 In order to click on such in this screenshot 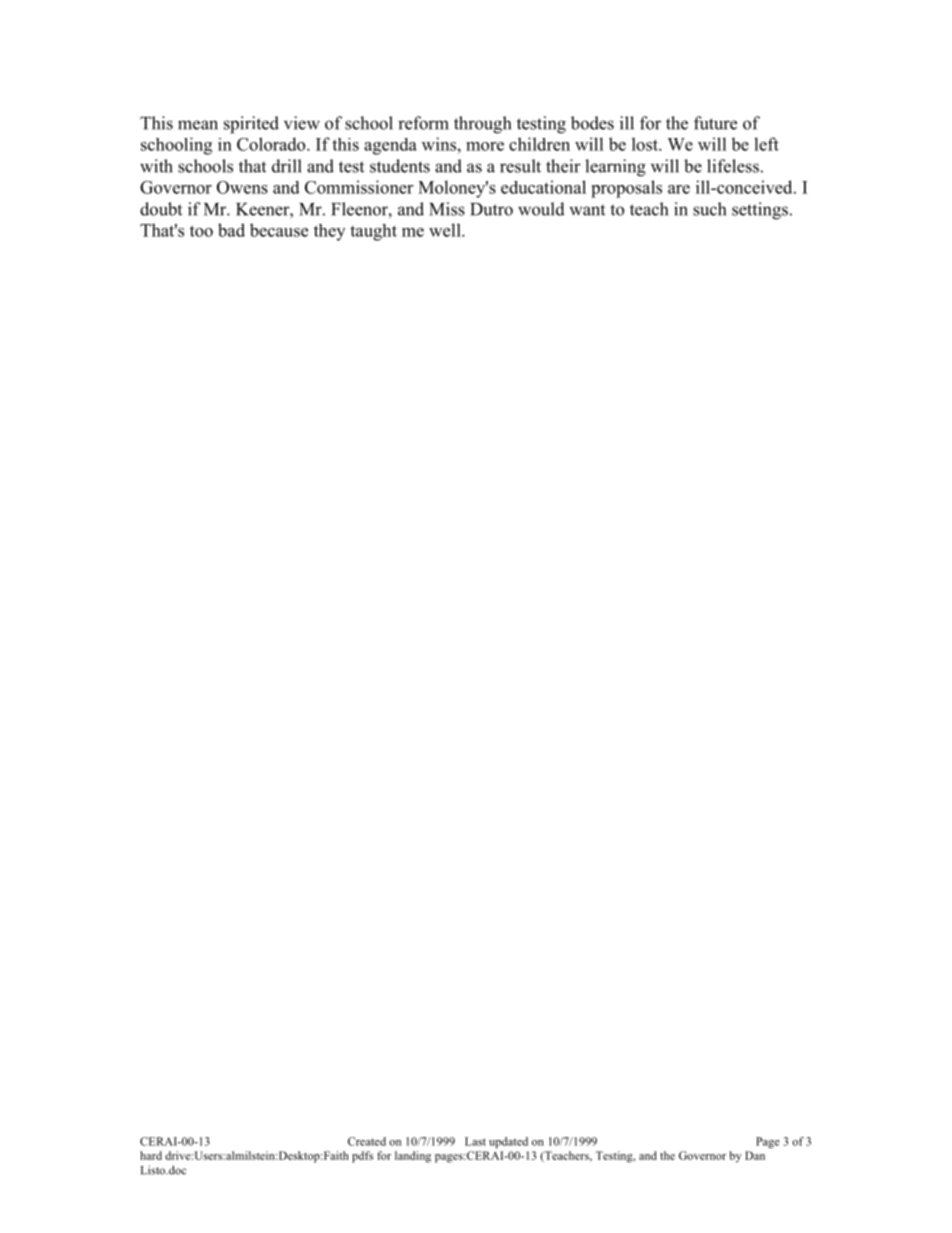, I will do `click(709, 209)`.
